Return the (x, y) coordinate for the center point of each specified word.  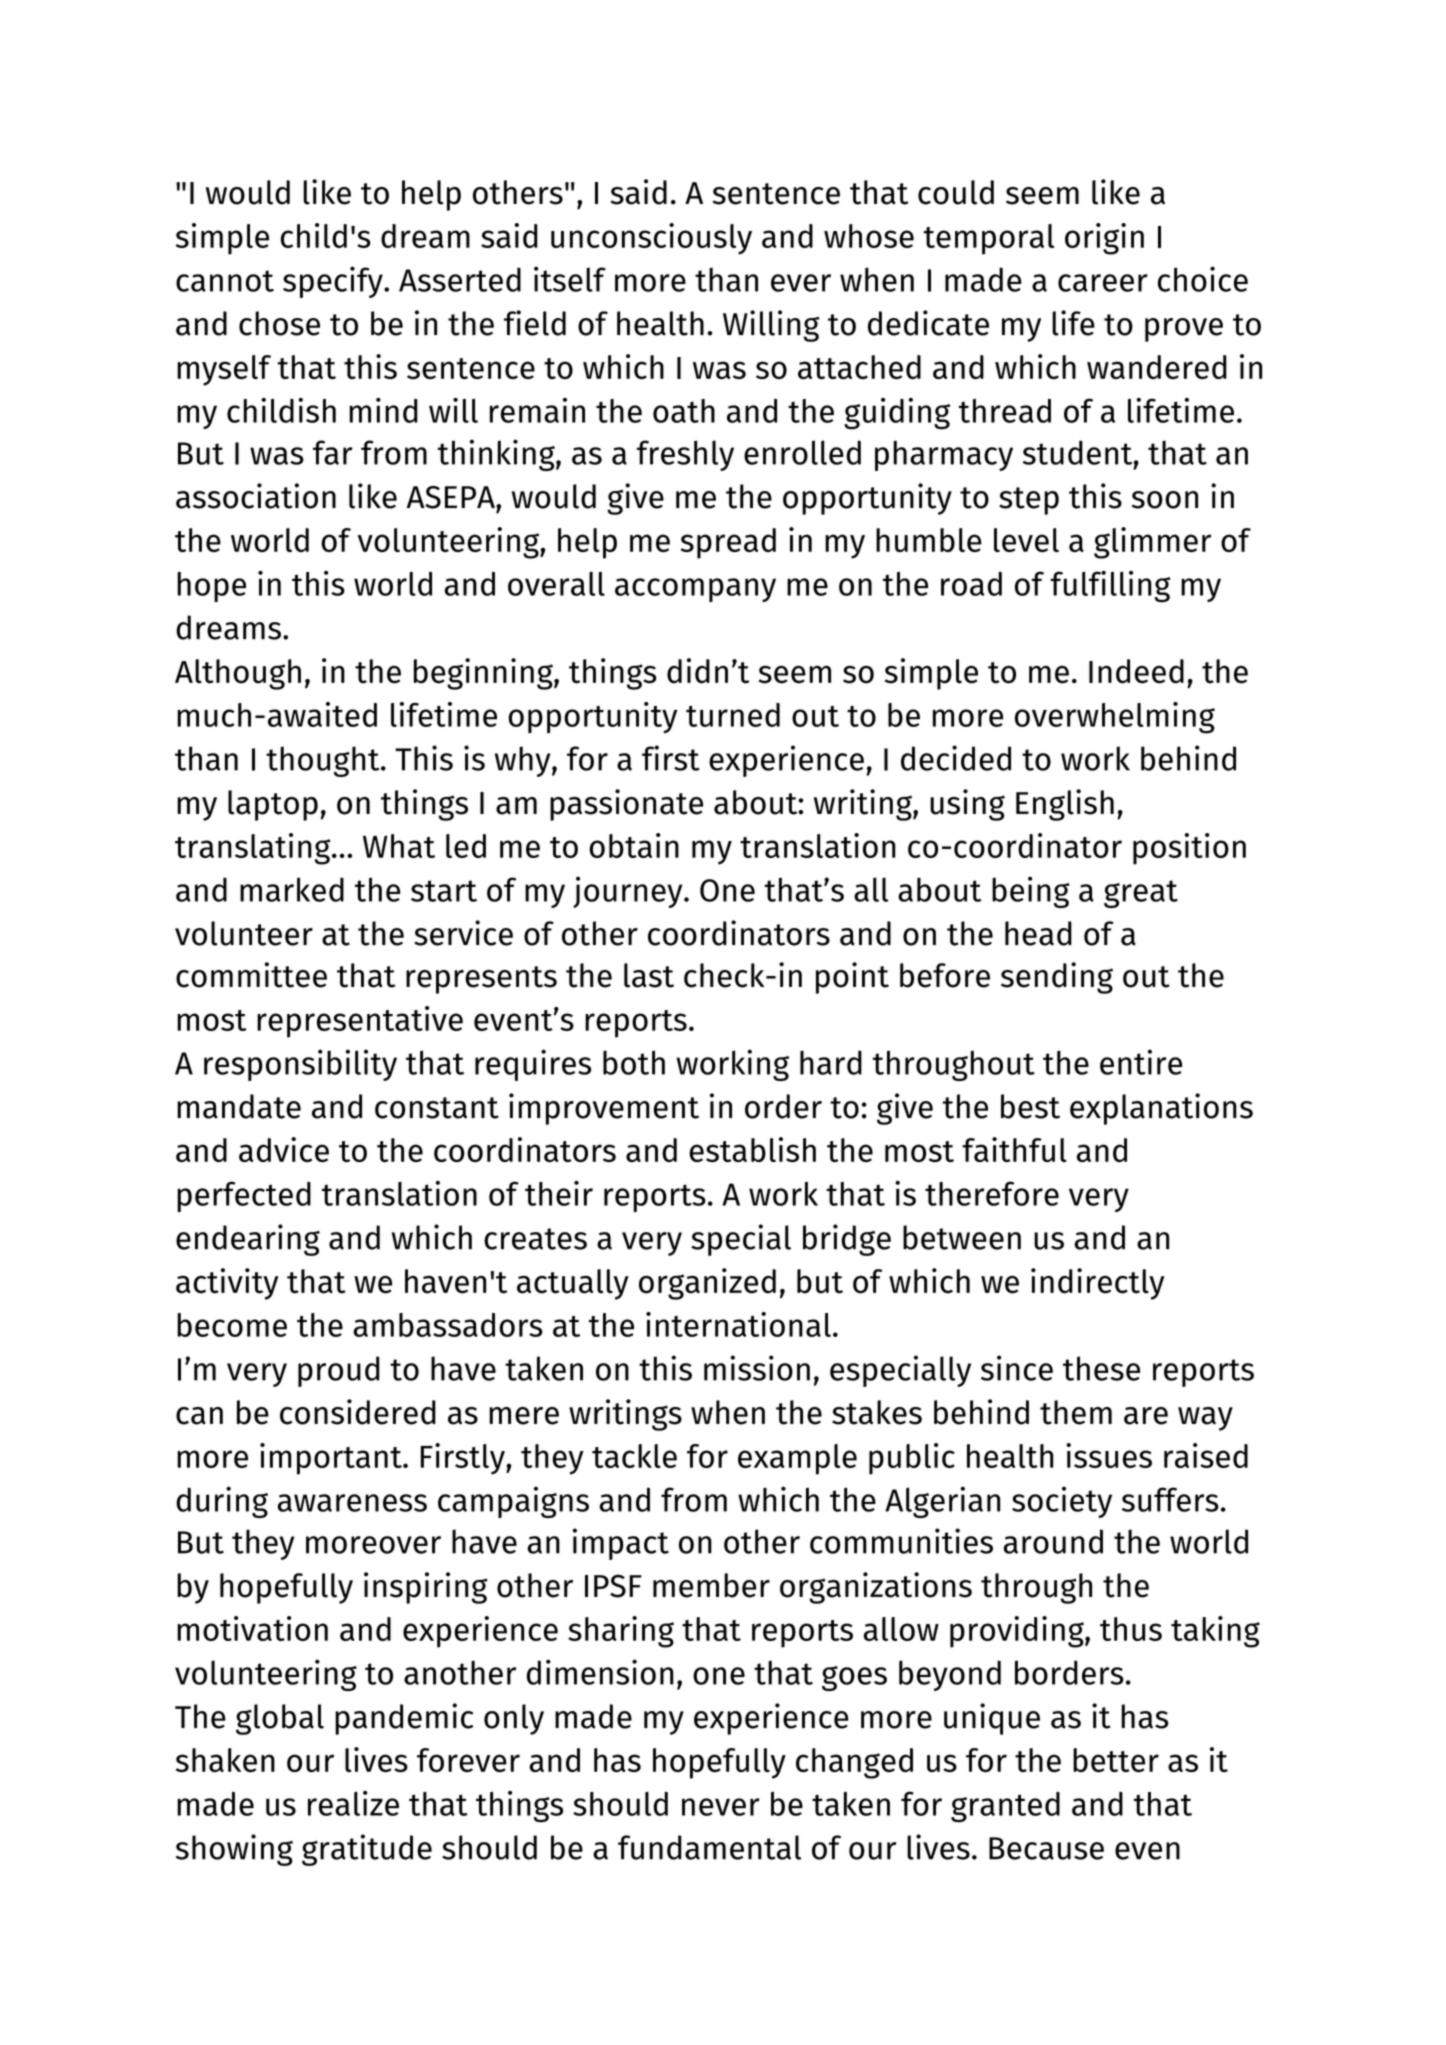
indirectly (1098, 1284)
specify (334, 282)
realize (353, 1803)
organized (707, 1284)
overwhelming (1115, 718)
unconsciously (651, 239)
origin (1104, 239)
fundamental (709, 1847)
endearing (248, 1240)
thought (324, 761)
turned (733, 715)
